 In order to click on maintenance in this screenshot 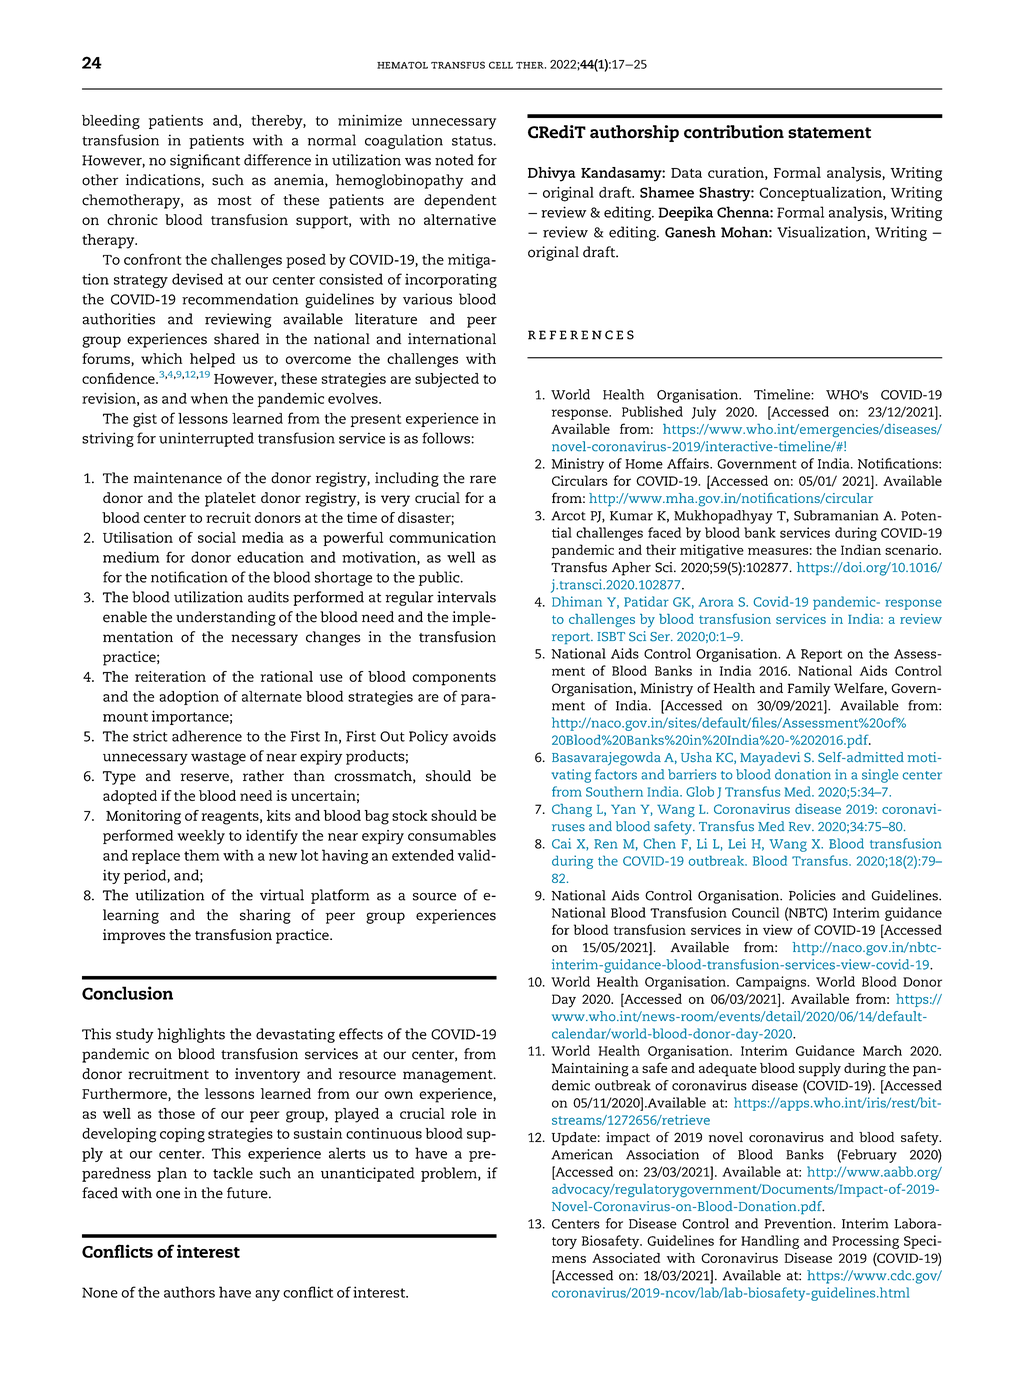, I will do `click(178, 478)`.
